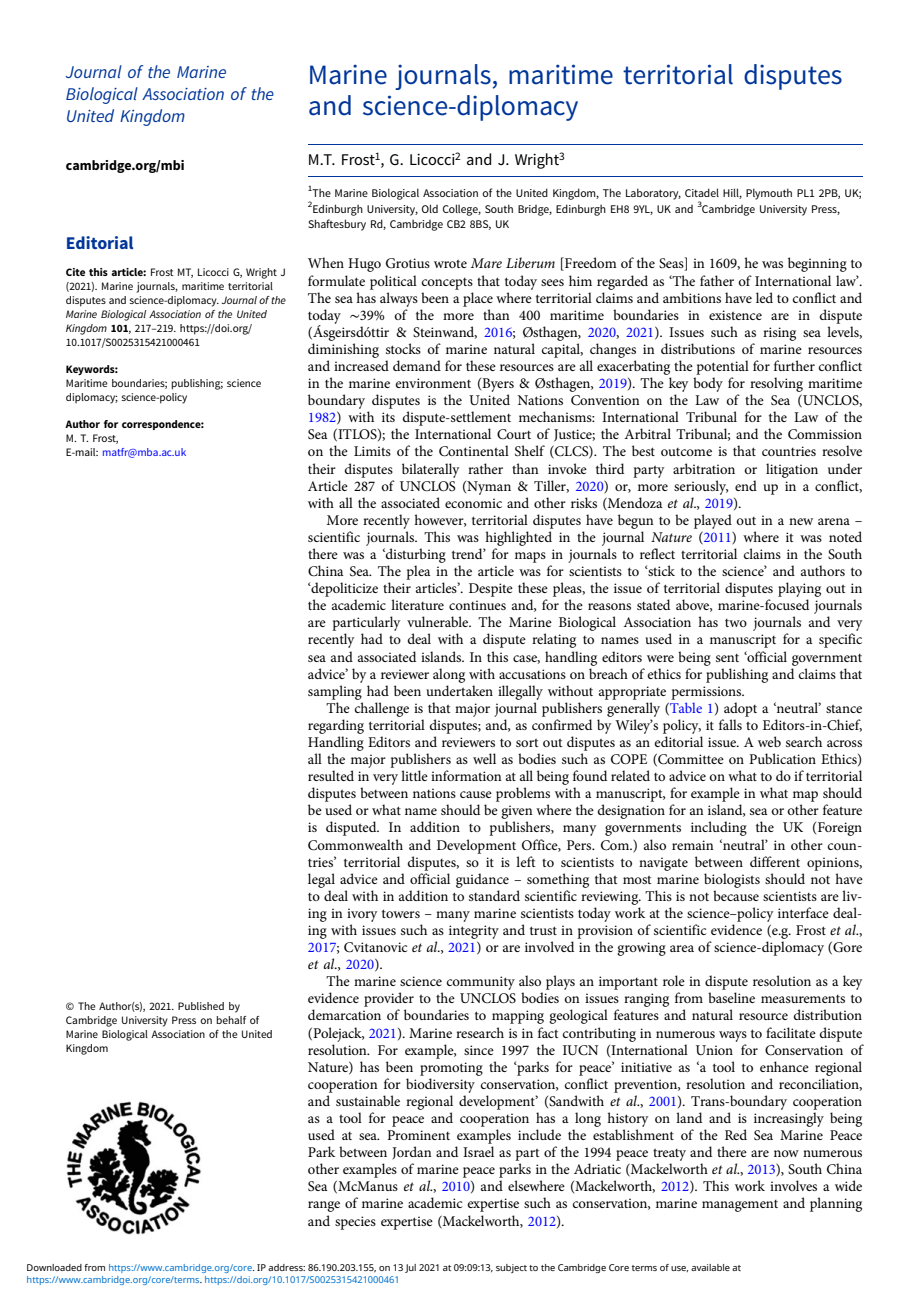 Image resolution: width=924 pixels, height=1308 pixels. Describe the element at coordinates (410, 1268) in the screenshot. I see `Jul` at that location.
